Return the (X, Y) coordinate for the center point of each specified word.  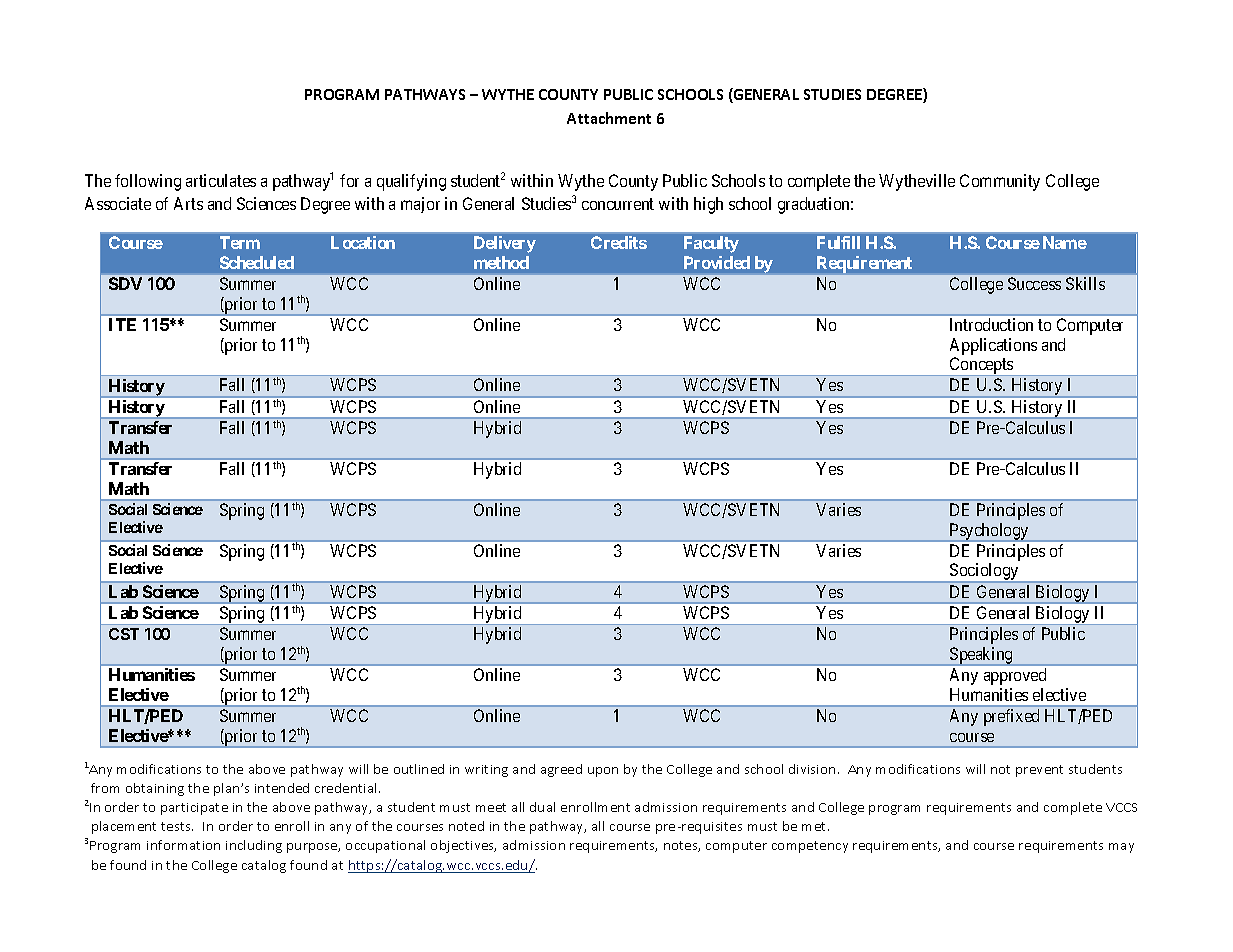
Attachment (609, 118)
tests (177, 826)
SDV (125, 283)
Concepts (981, 366)
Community (1000, 182)
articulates (221, 180)
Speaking (981, 656)
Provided (717, 262)
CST (124, 634)
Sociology (984, 573)
